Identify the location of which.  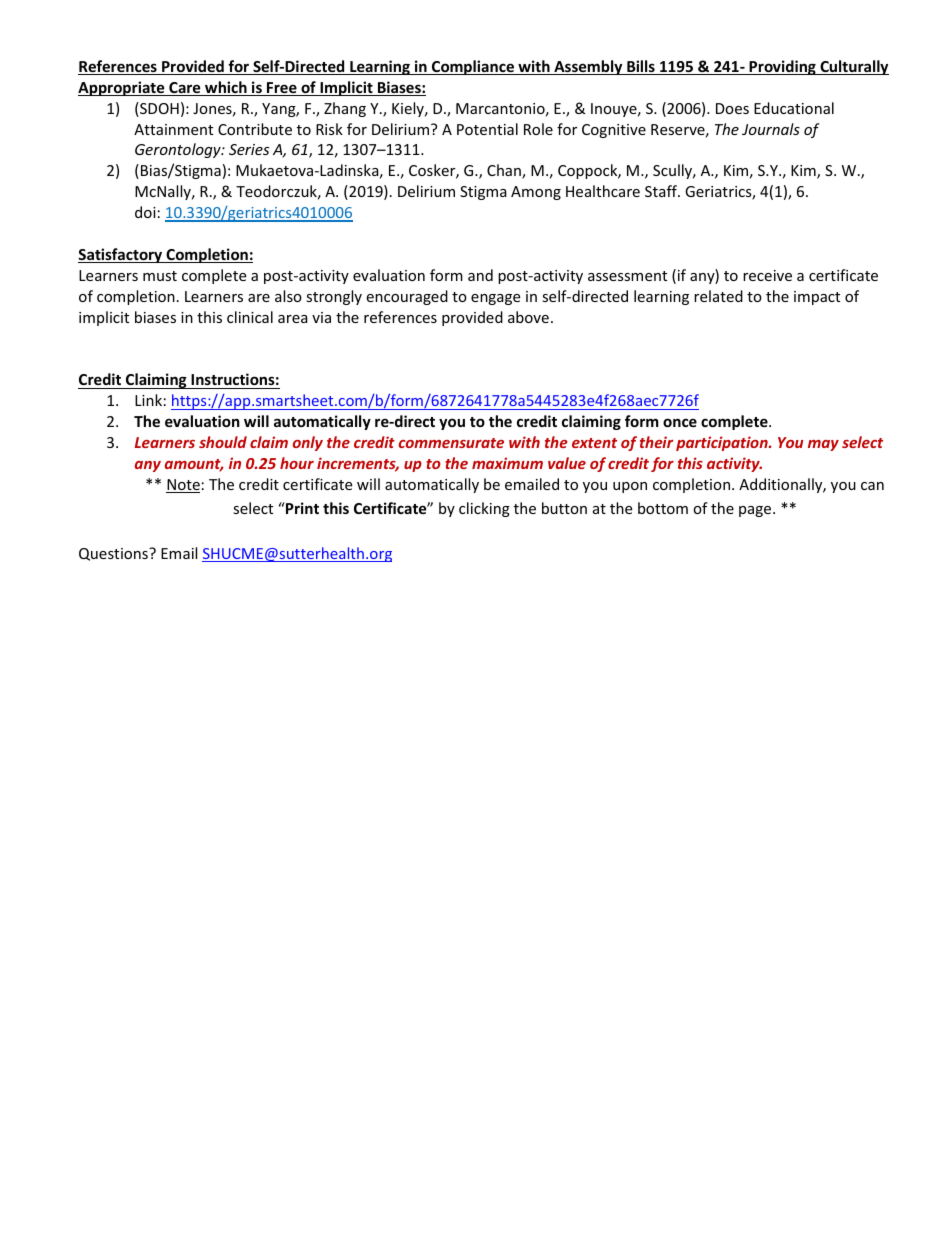
(226, 88).
